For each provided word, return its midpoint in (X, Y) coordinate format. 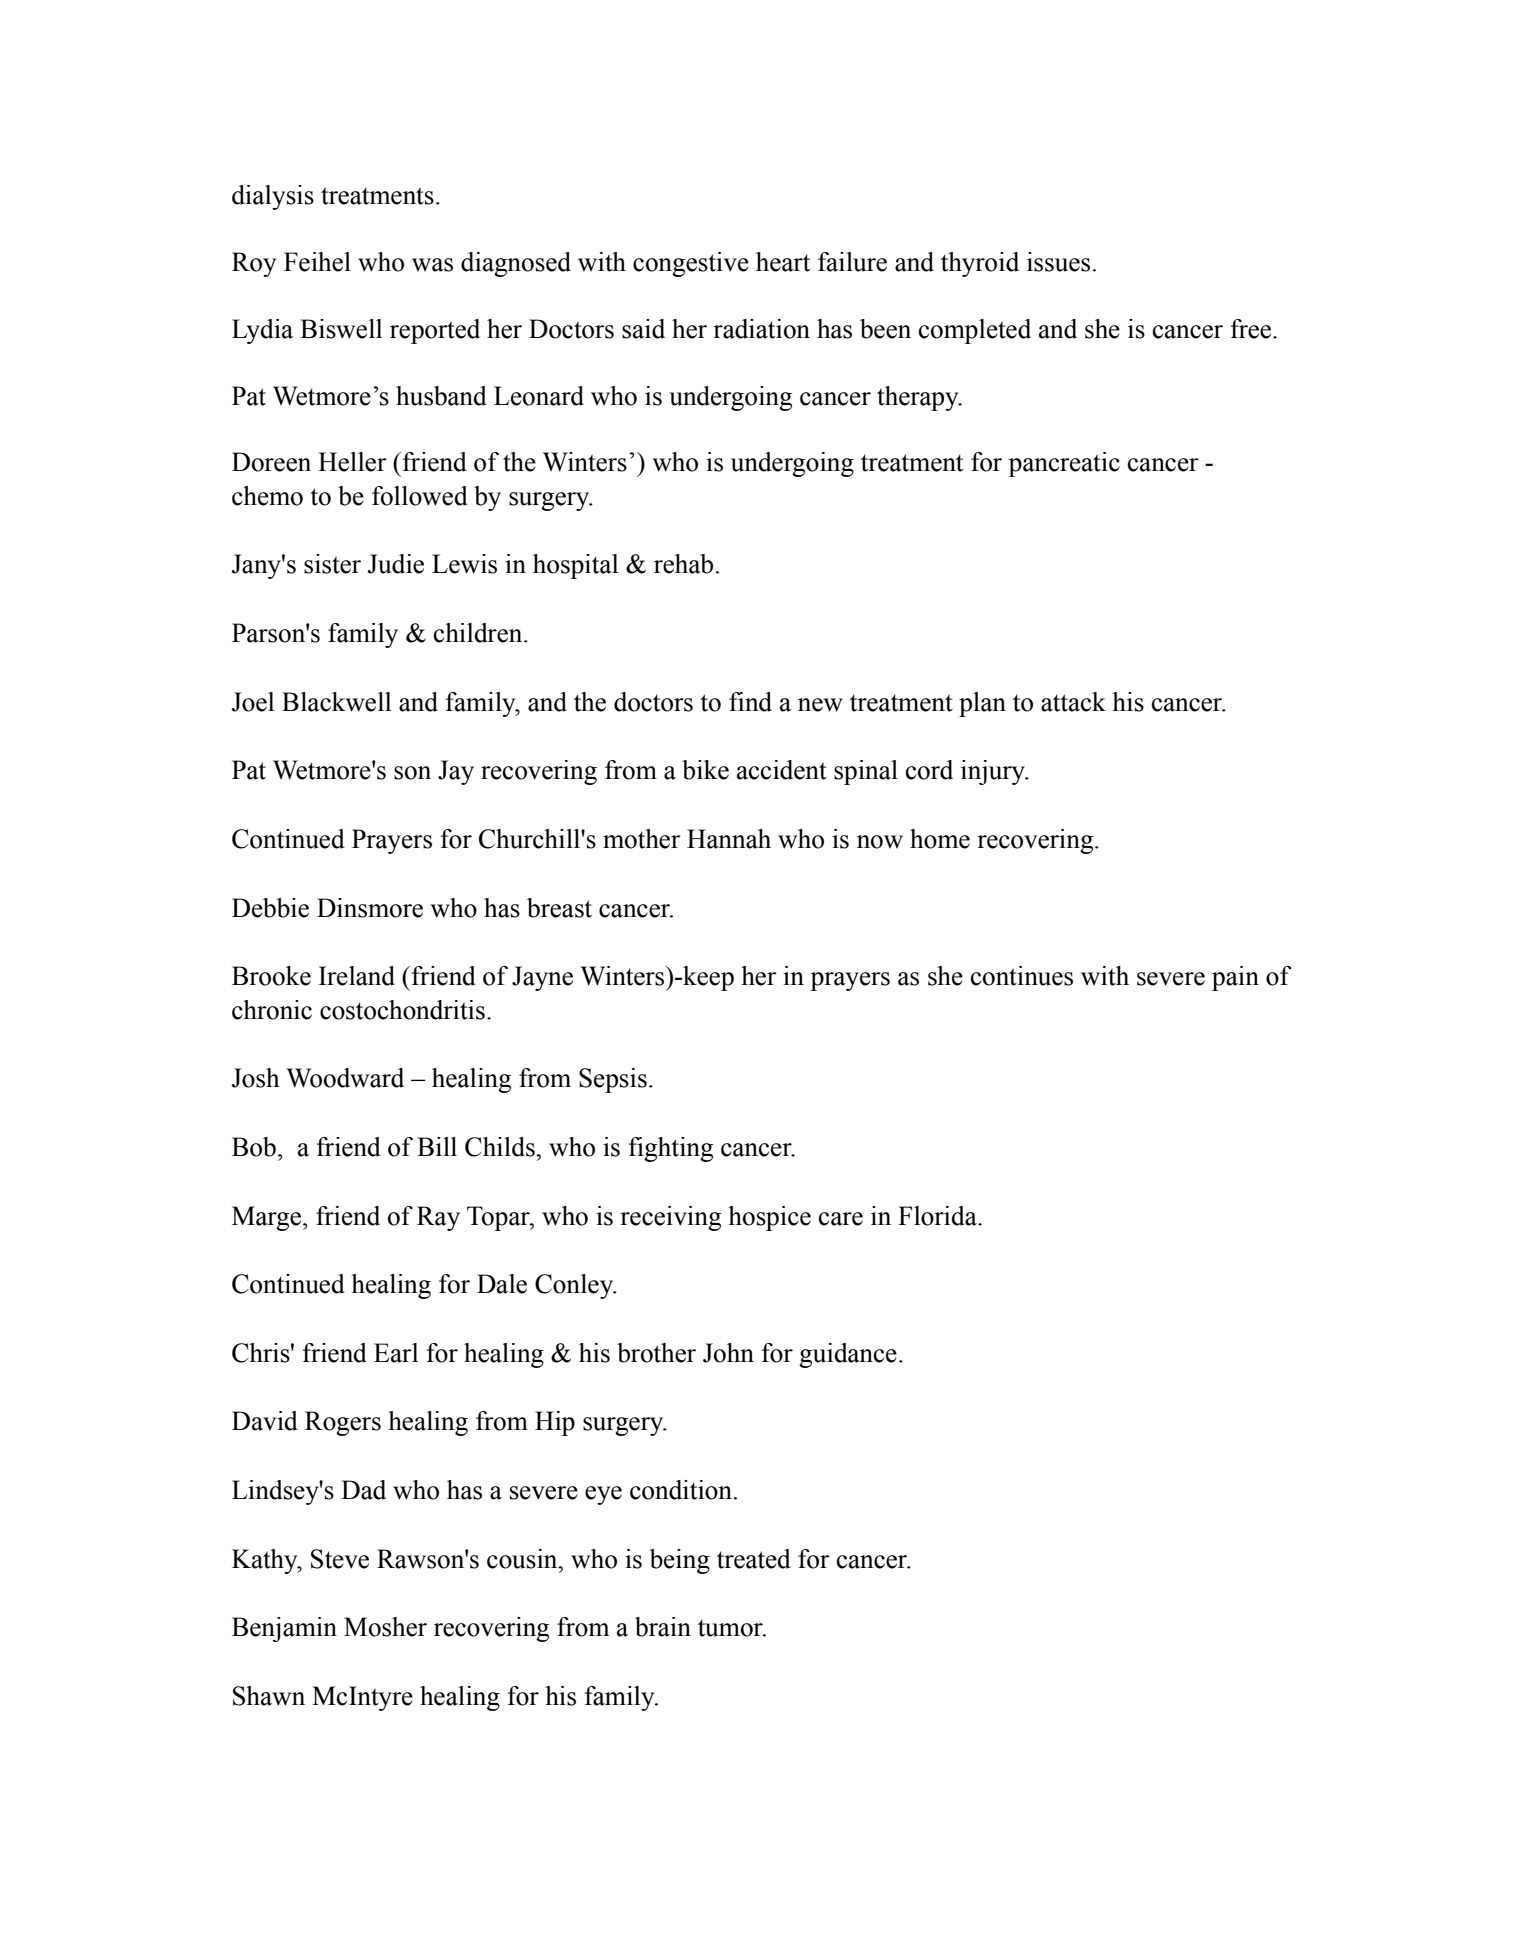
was (432, 265)
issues (1058, 262)
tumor (731, 1628)
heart (783, 262)
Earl (396, 1353)
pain (1235, 978)
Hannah (729, 839)
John (728, 1353)
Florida (938, 1216)
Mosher (385, 1627)
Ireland (357, 976)
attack (1073, 702)
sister (332, 564)
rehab (683, 564)
